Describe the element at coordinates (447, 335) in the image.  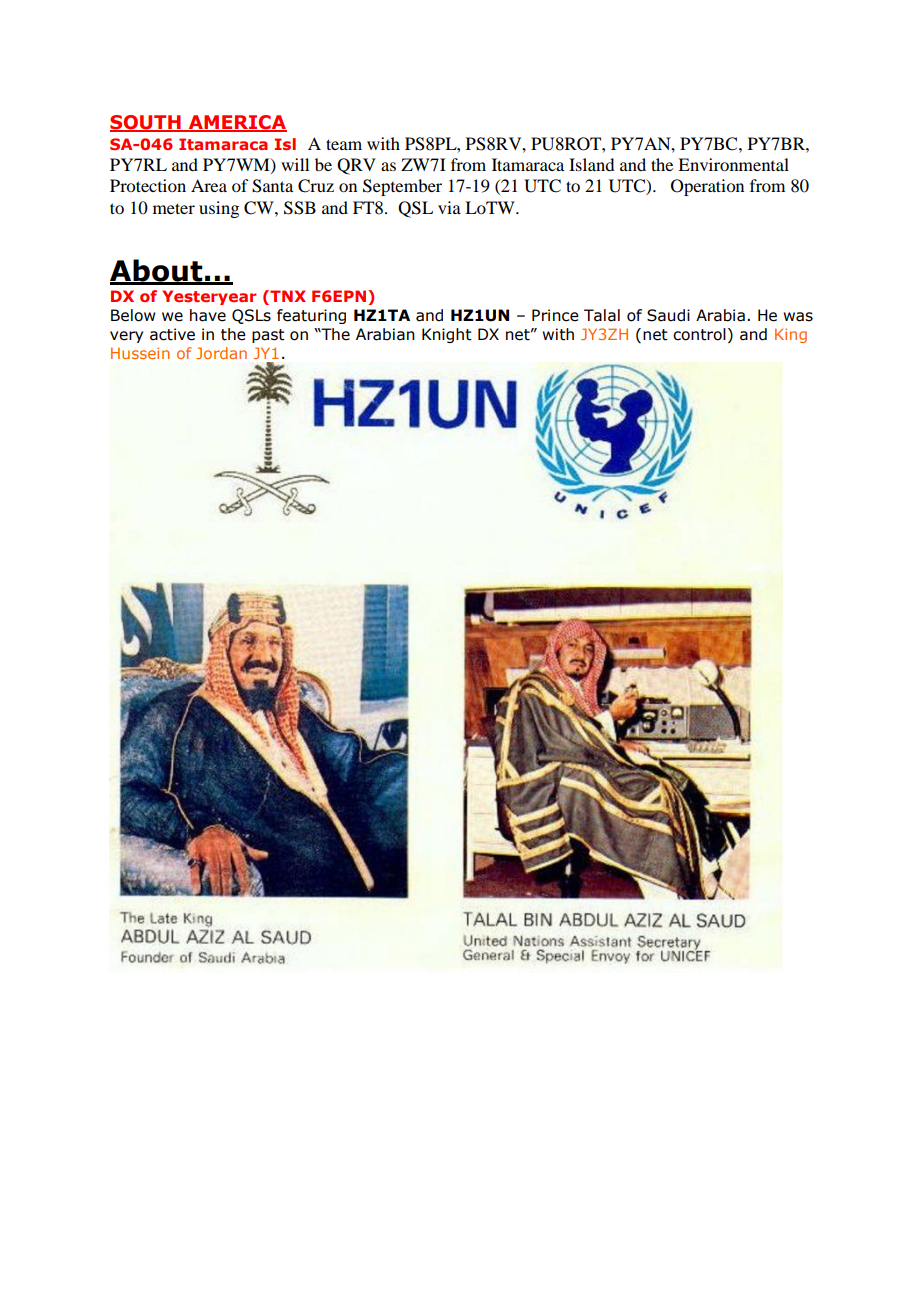
I see `Knight` at that location.
